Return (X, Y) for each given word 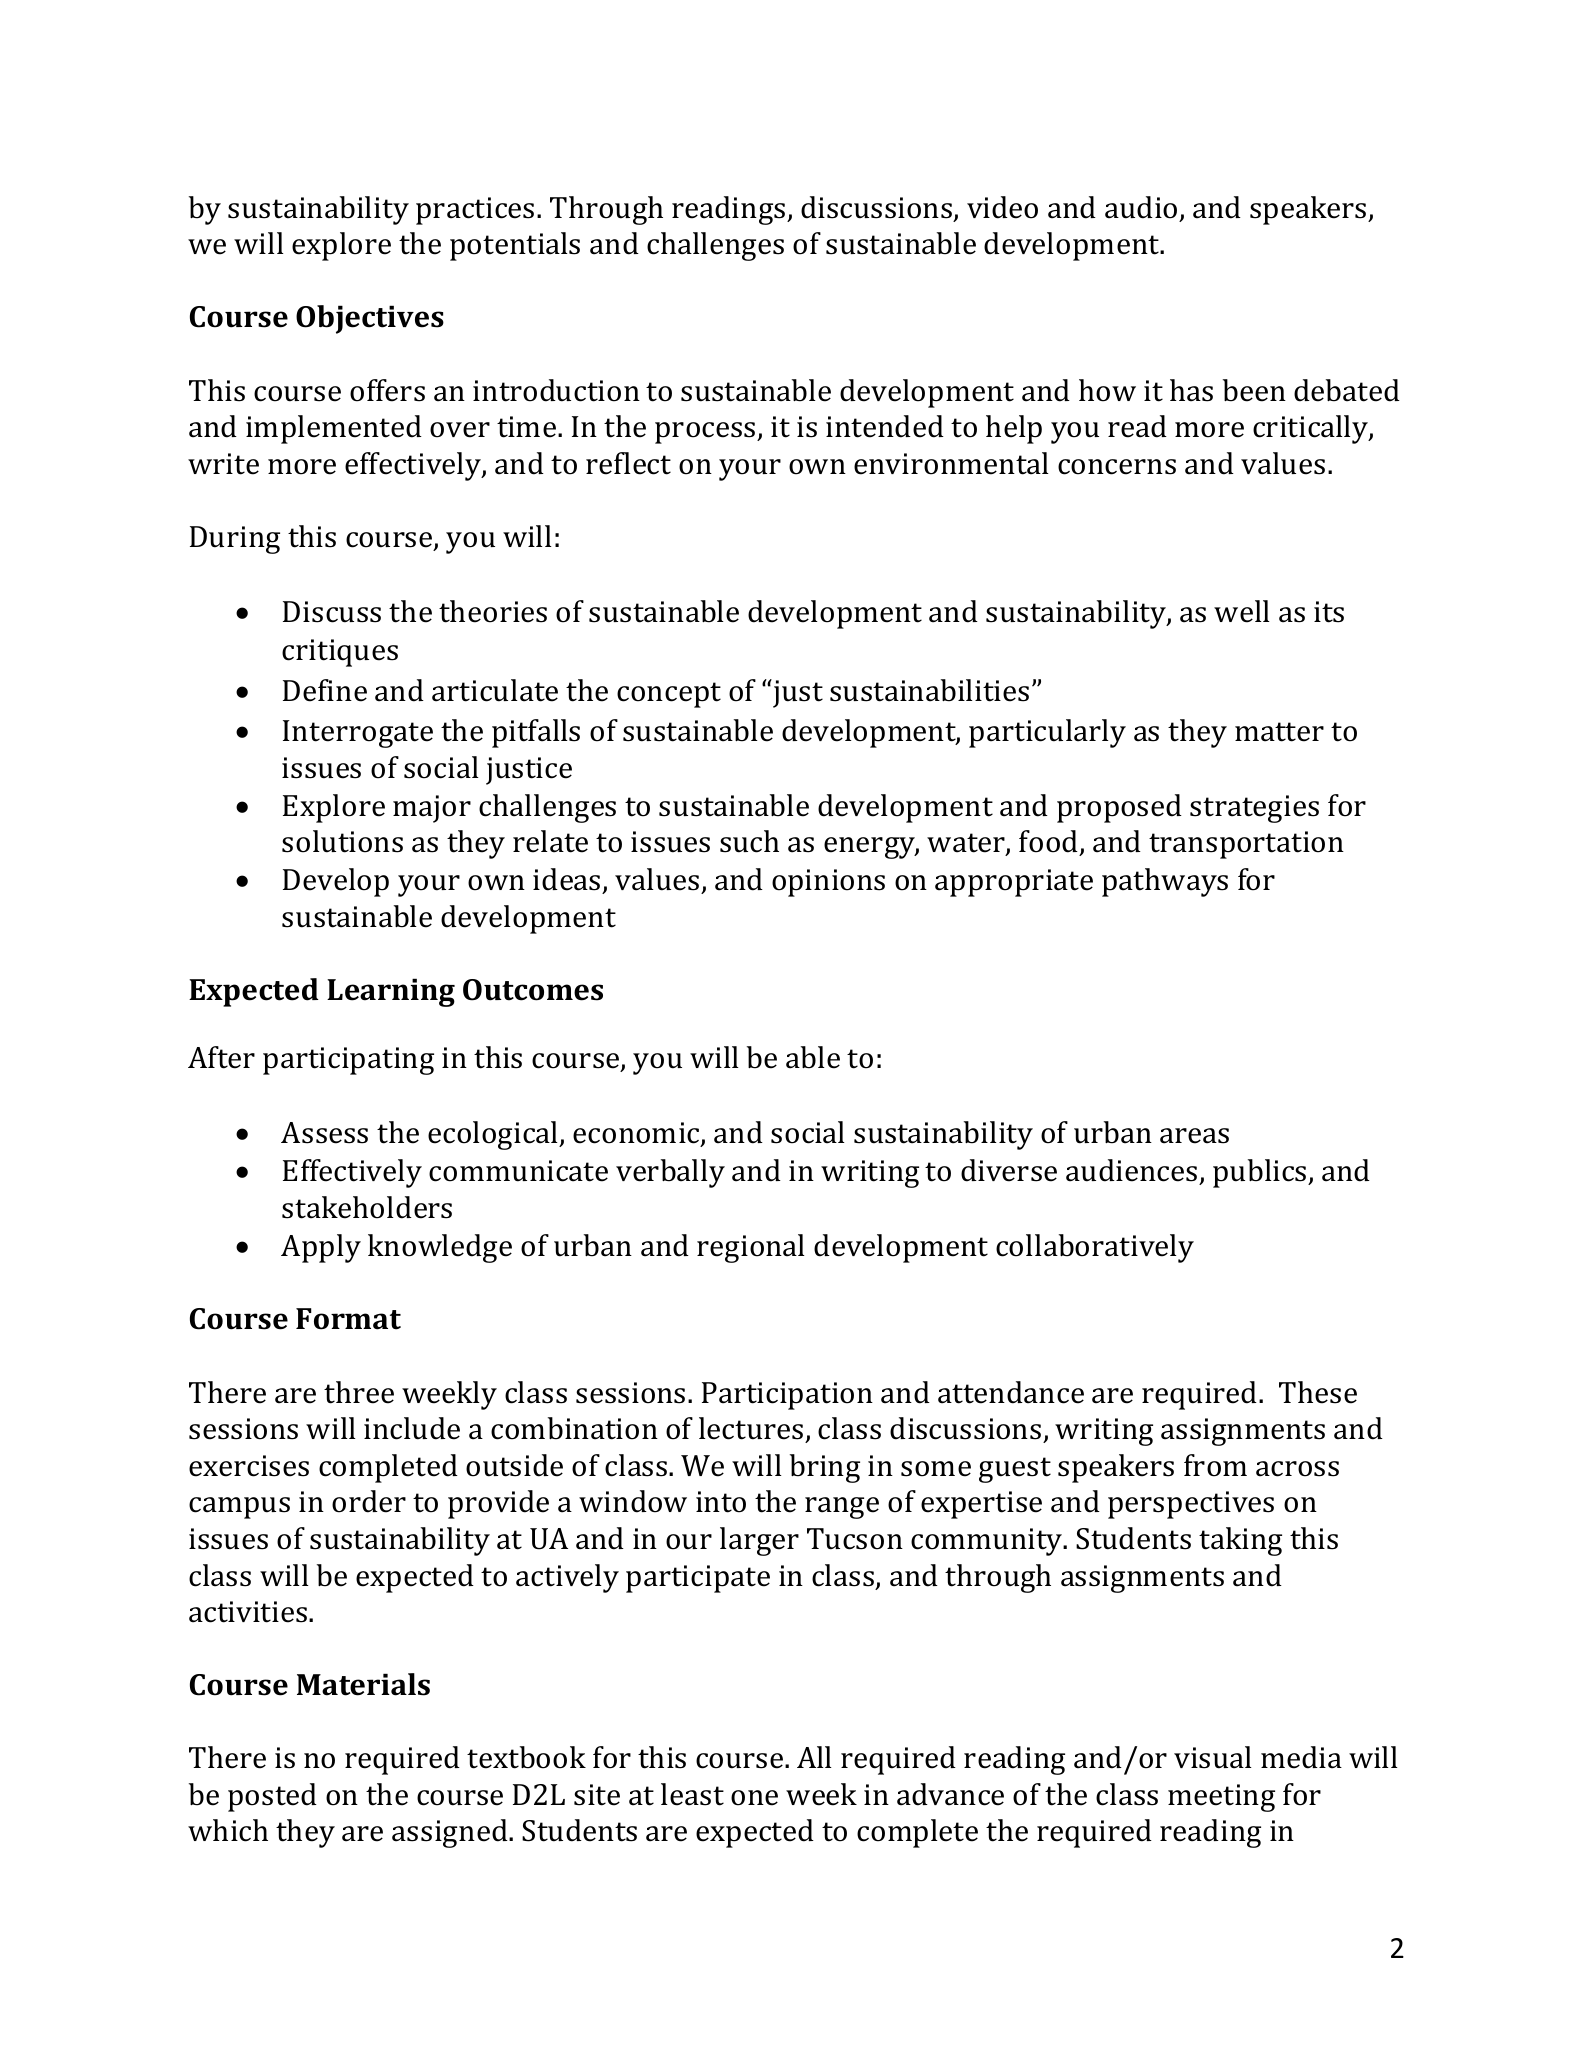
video (1002, 207)
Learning (391, 992)
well (1242, 611)
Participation (787, 1396)
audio (1141, 207)
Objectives (370, 319)
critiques (340, 653)
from (1215, 1465)
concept (669, 695)
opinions (828, 883)
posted (272, 1797)
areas (1194, 1136)
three (359, 1392)
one (754, 1798)
